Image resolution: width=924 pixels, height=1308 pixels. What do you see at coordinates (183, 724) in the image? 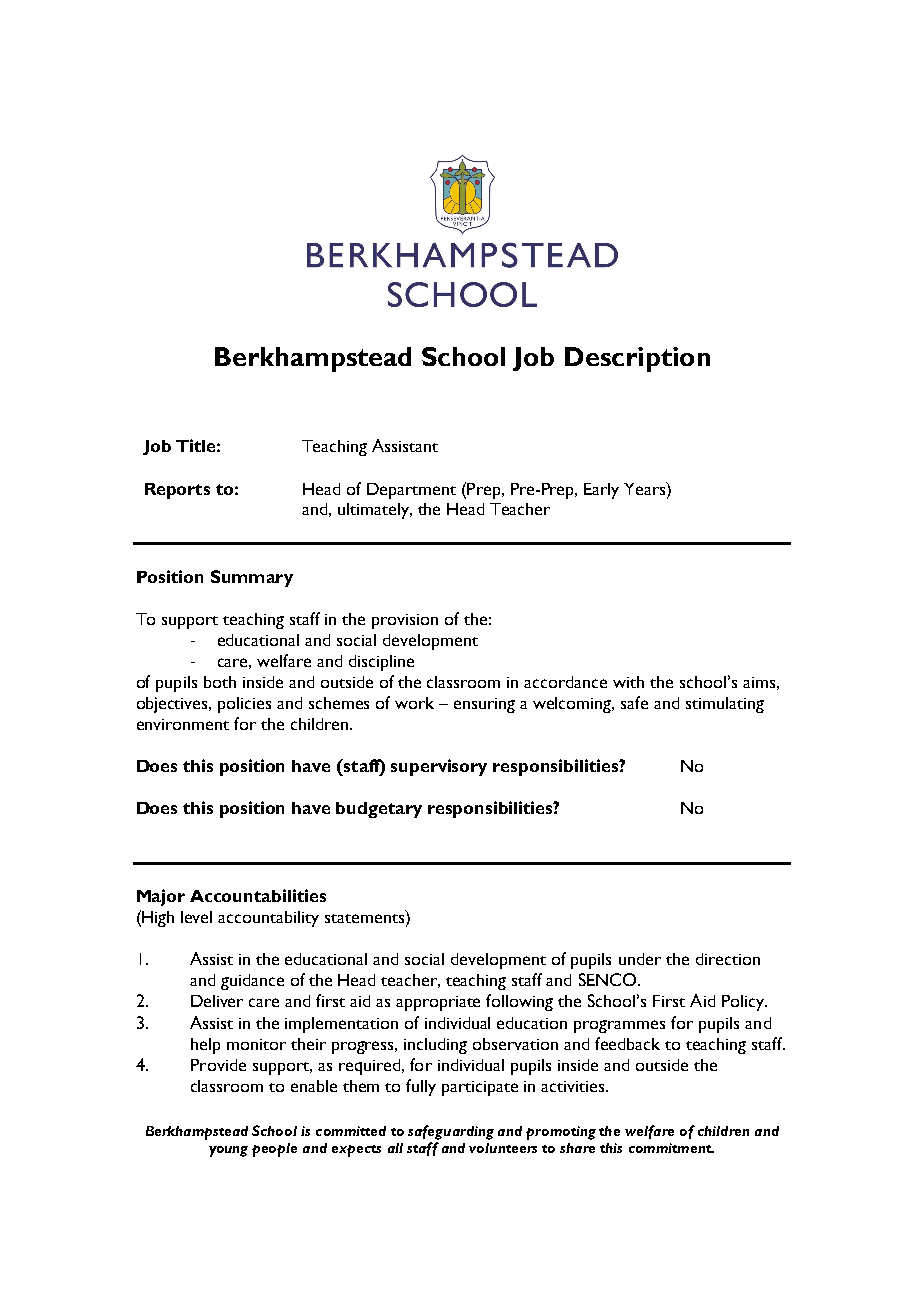
I see `environment` at bounding box center [183, 724].
